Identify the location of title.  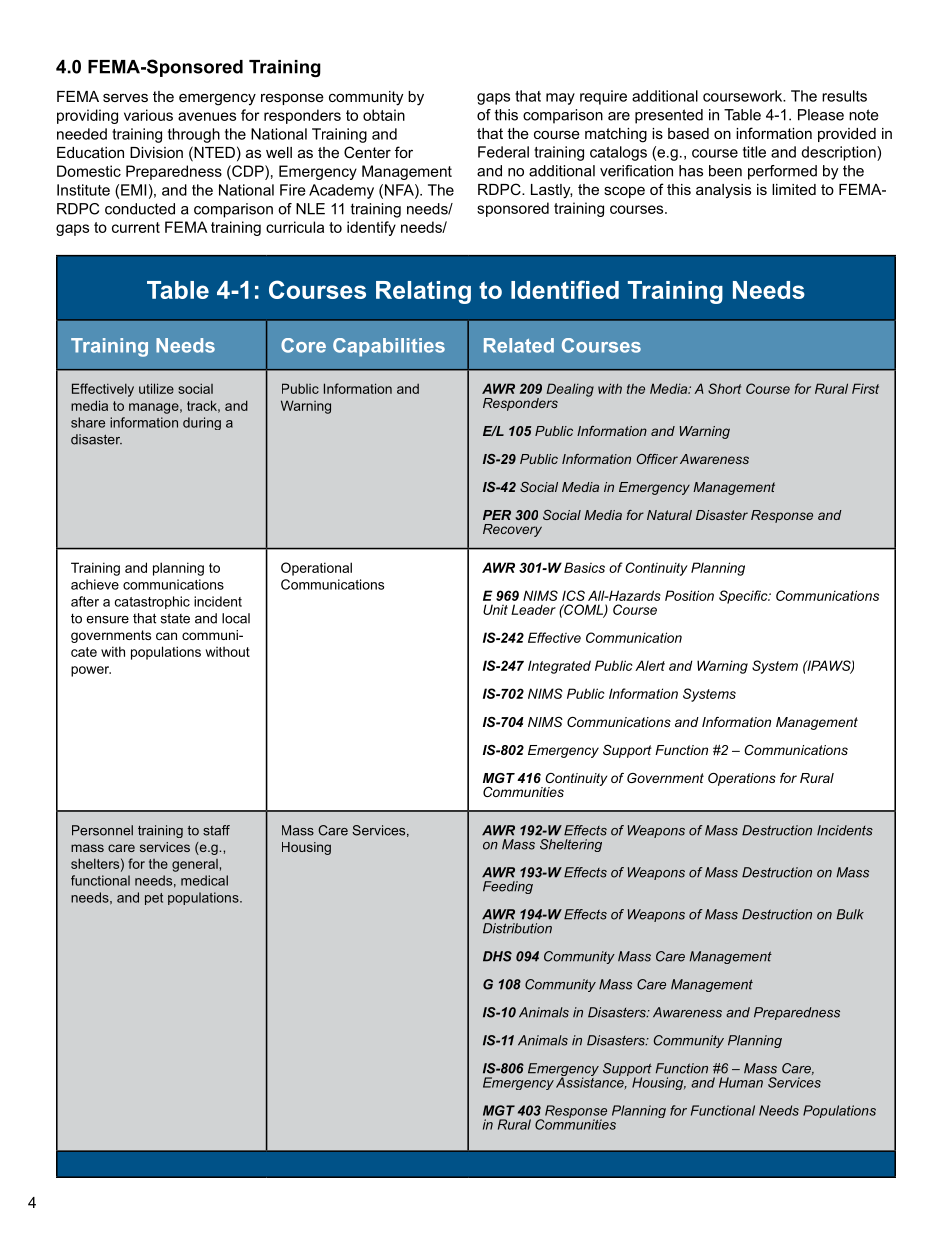
(754, 152).
